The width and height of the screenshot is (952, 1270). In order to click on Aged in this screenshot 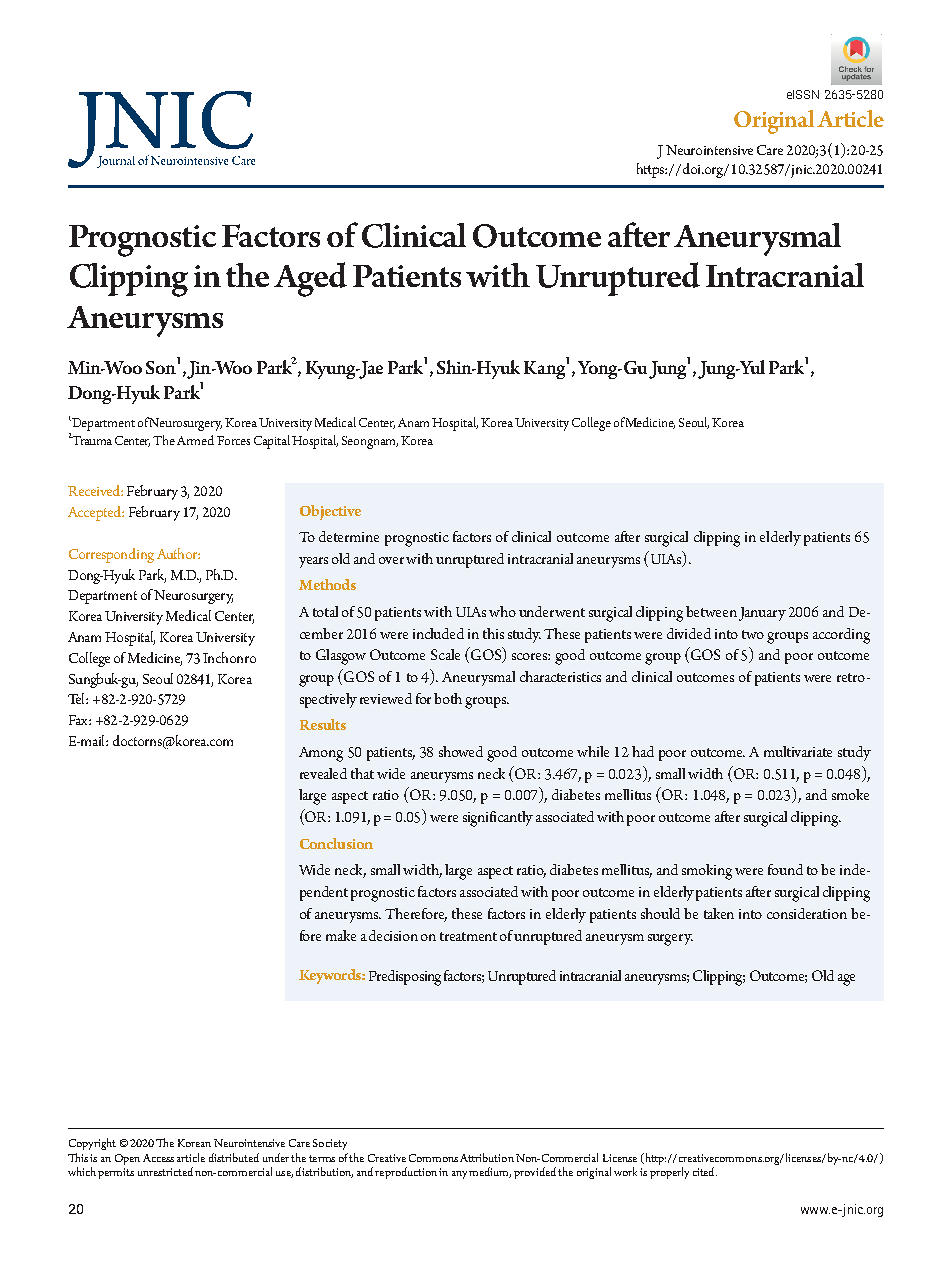, I will do `click(310, 279)`.
